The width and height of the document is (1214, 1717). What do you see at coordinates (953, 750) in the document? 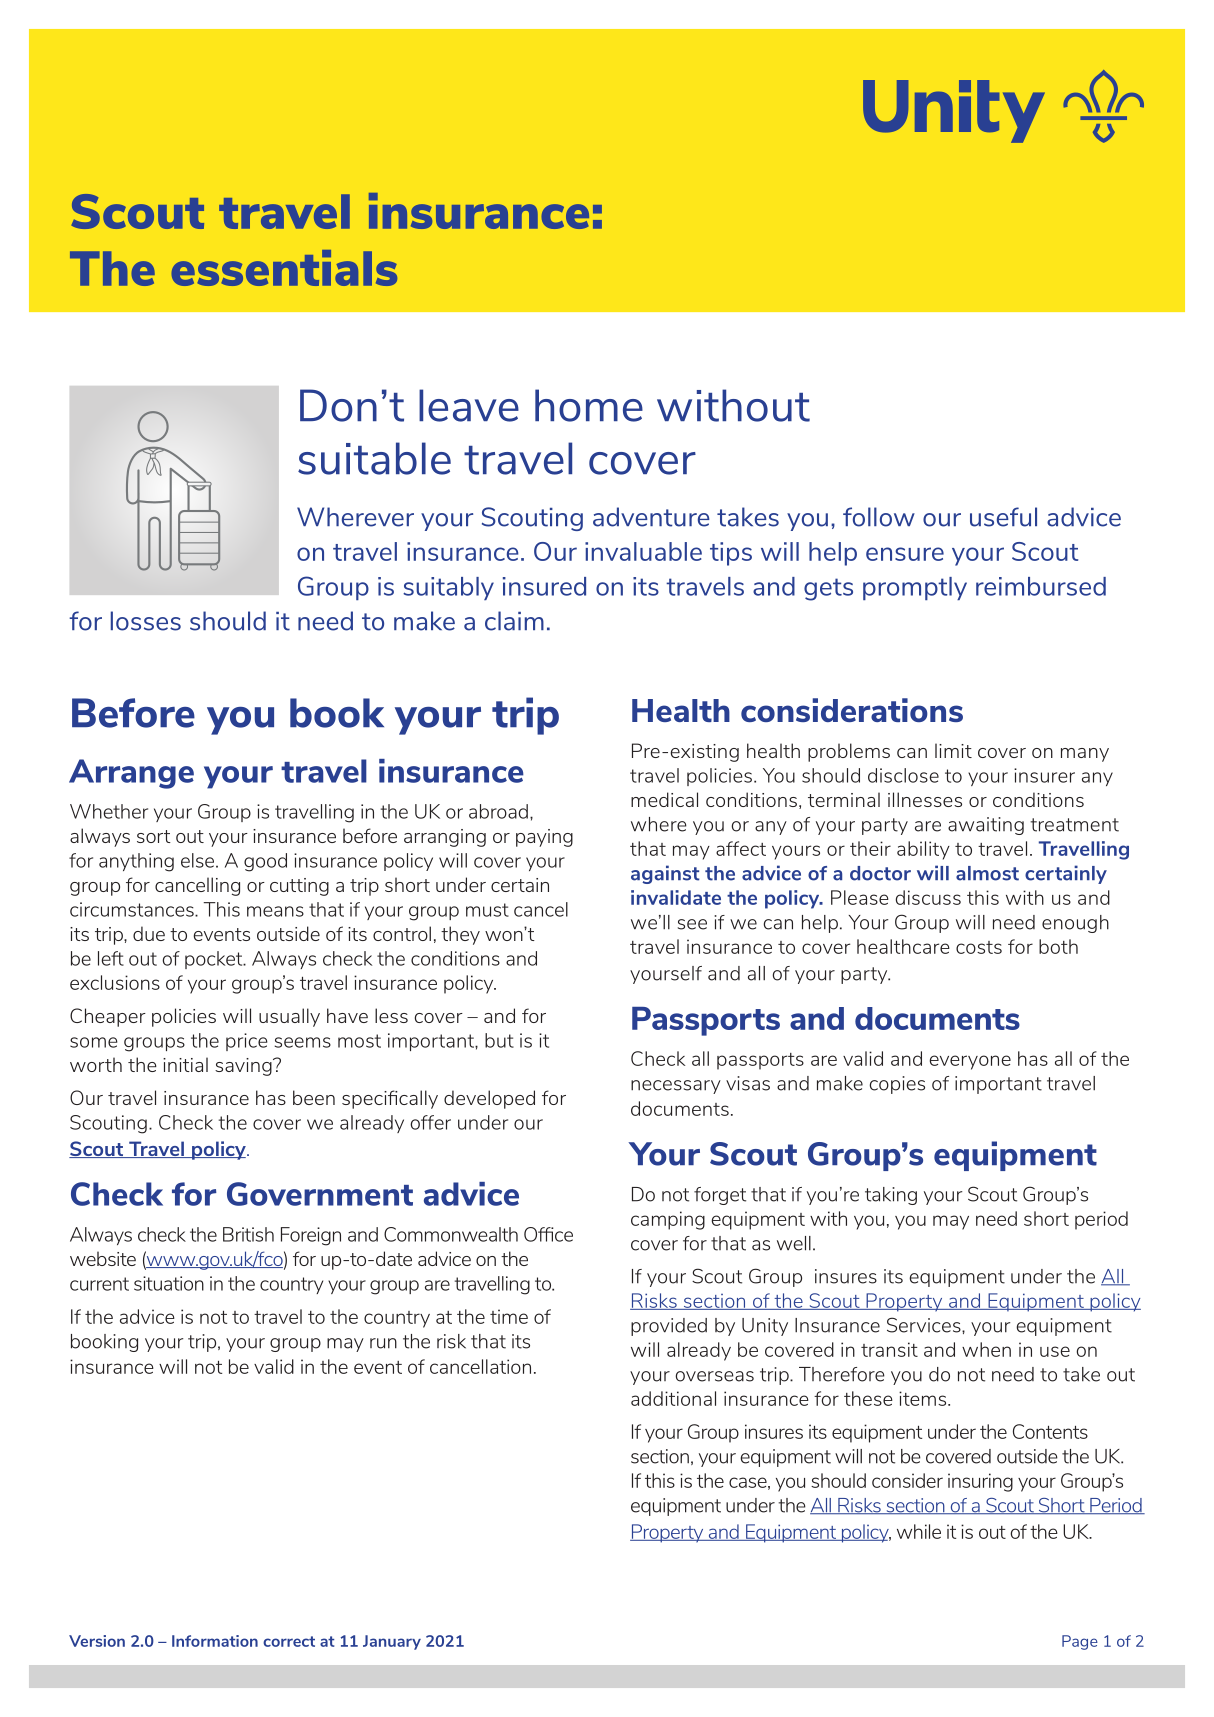
I see `limit` at bounding box center [953, 750].
